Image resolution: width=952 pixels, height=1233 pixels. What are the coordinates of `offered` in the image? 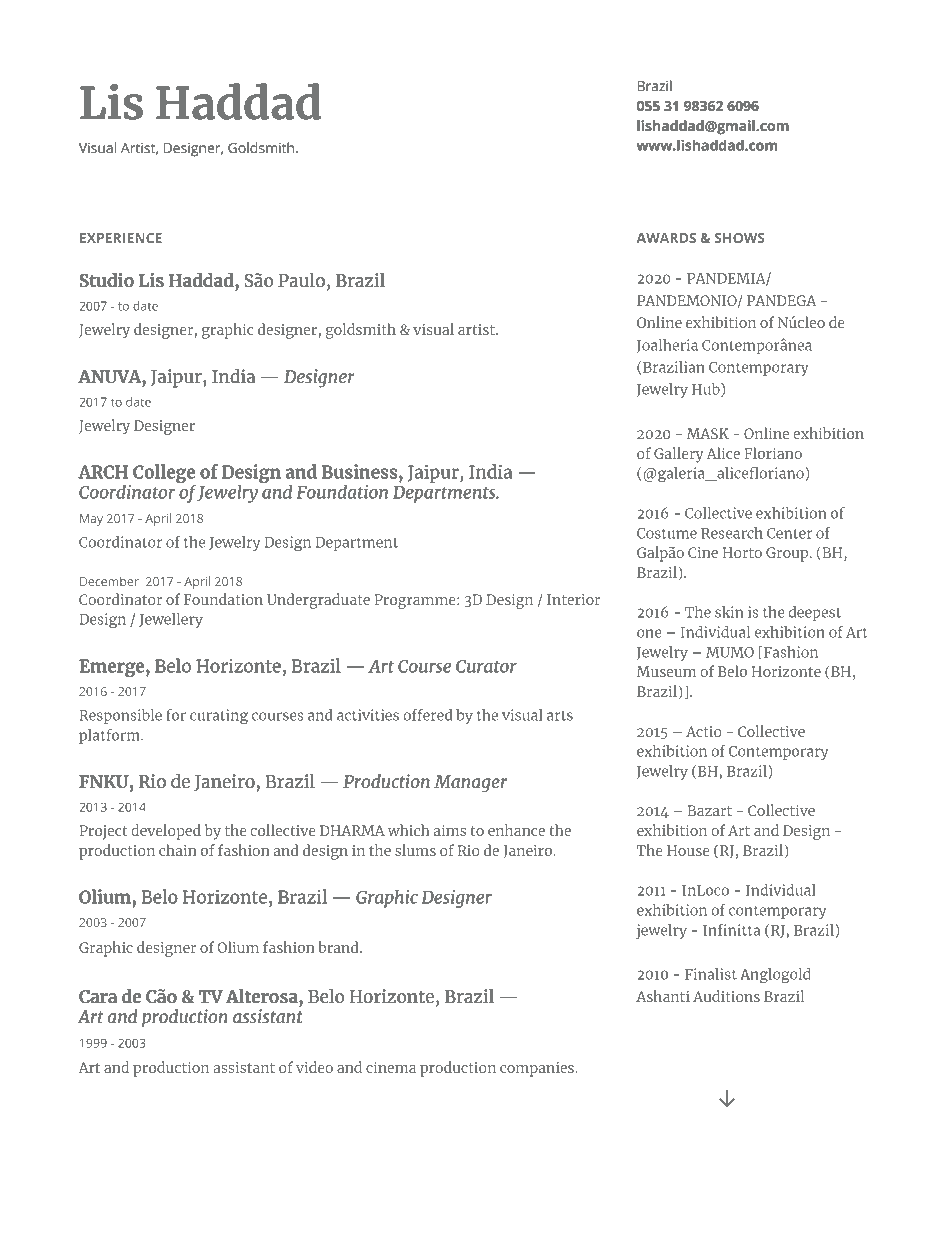 It's located at (427, 715).
